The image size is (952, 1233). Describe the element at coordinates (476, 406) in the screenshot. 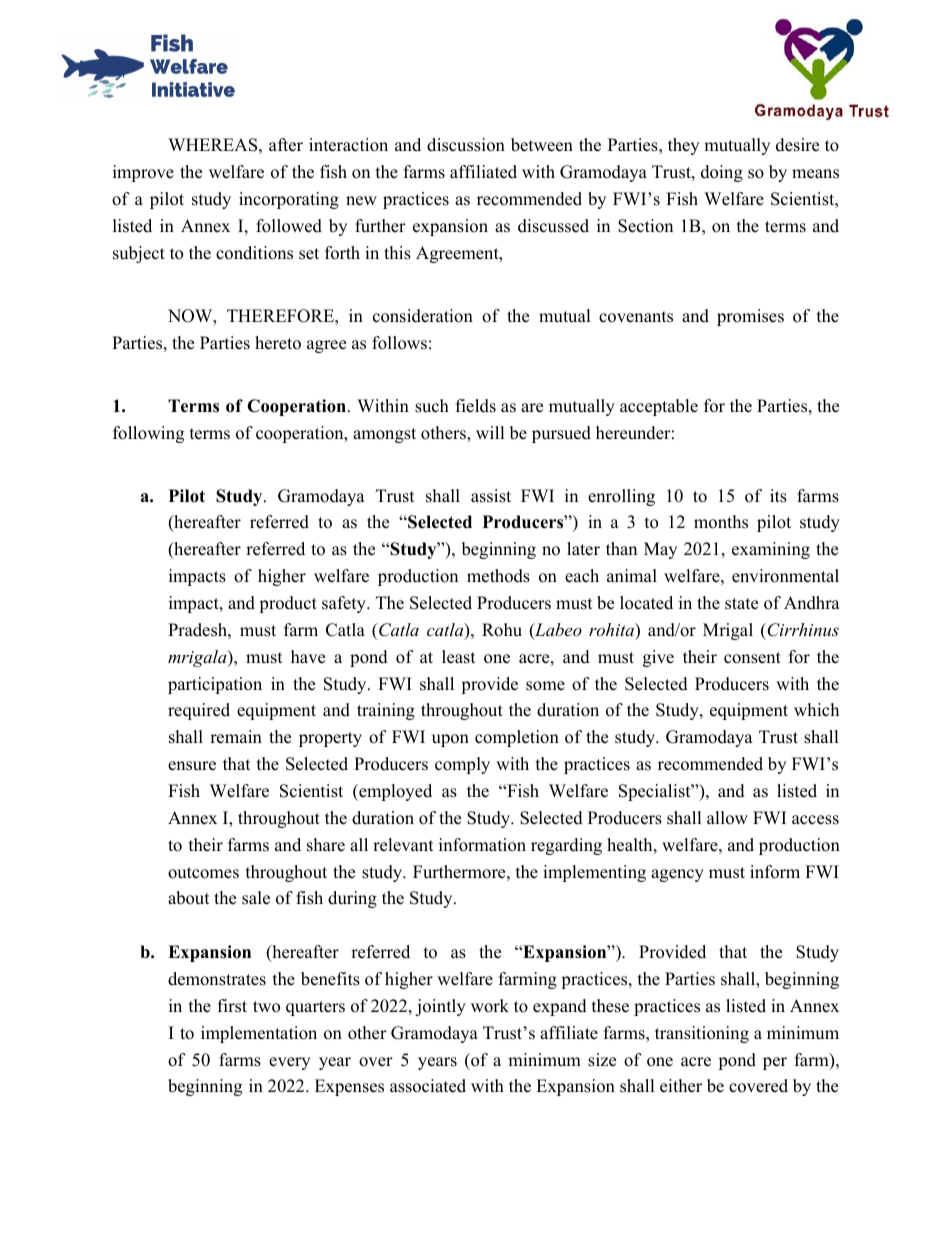

I see `fields` at that location.
